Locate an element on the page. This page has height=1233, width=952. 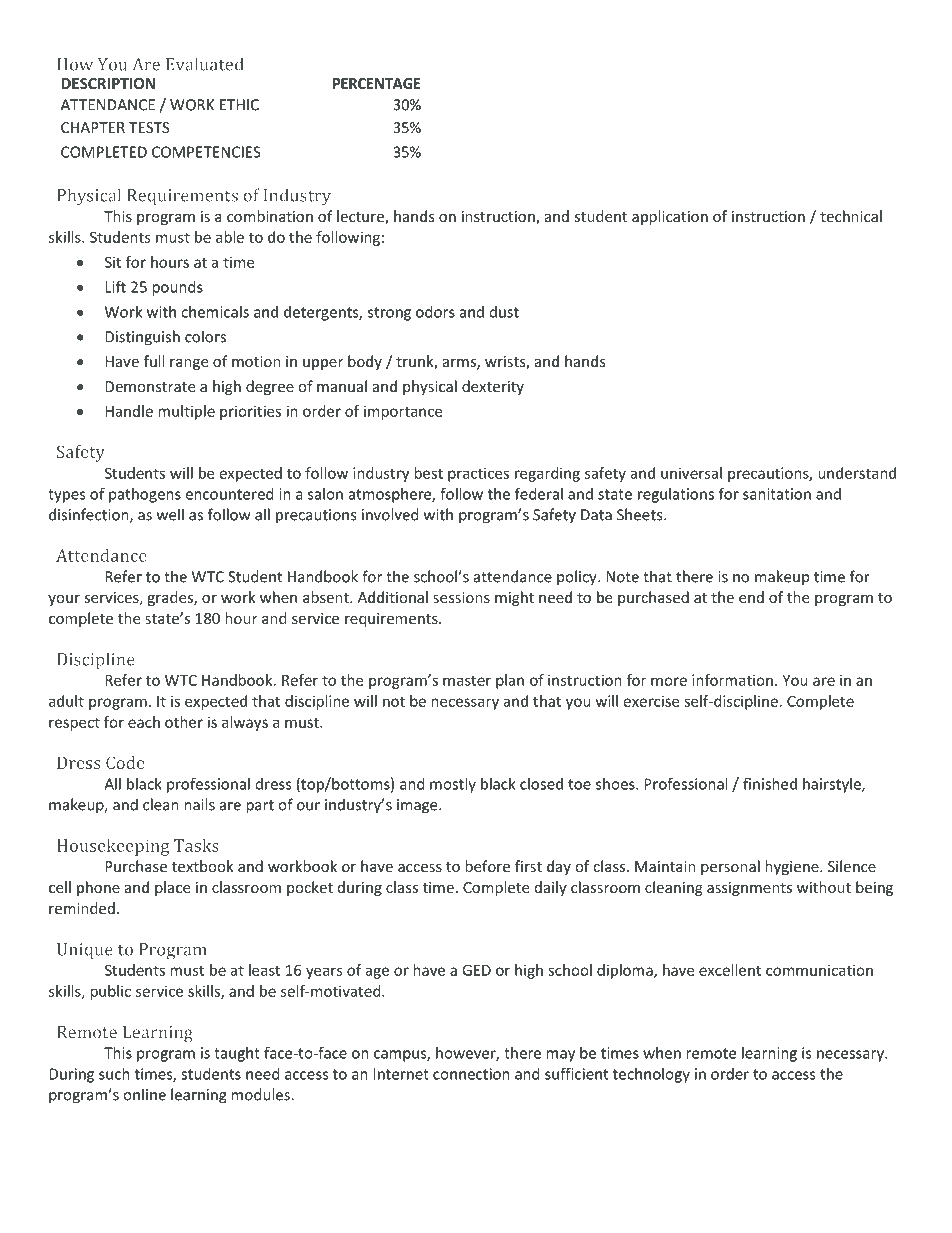
PERCENTAGE is located at coordinates (376, 83).
